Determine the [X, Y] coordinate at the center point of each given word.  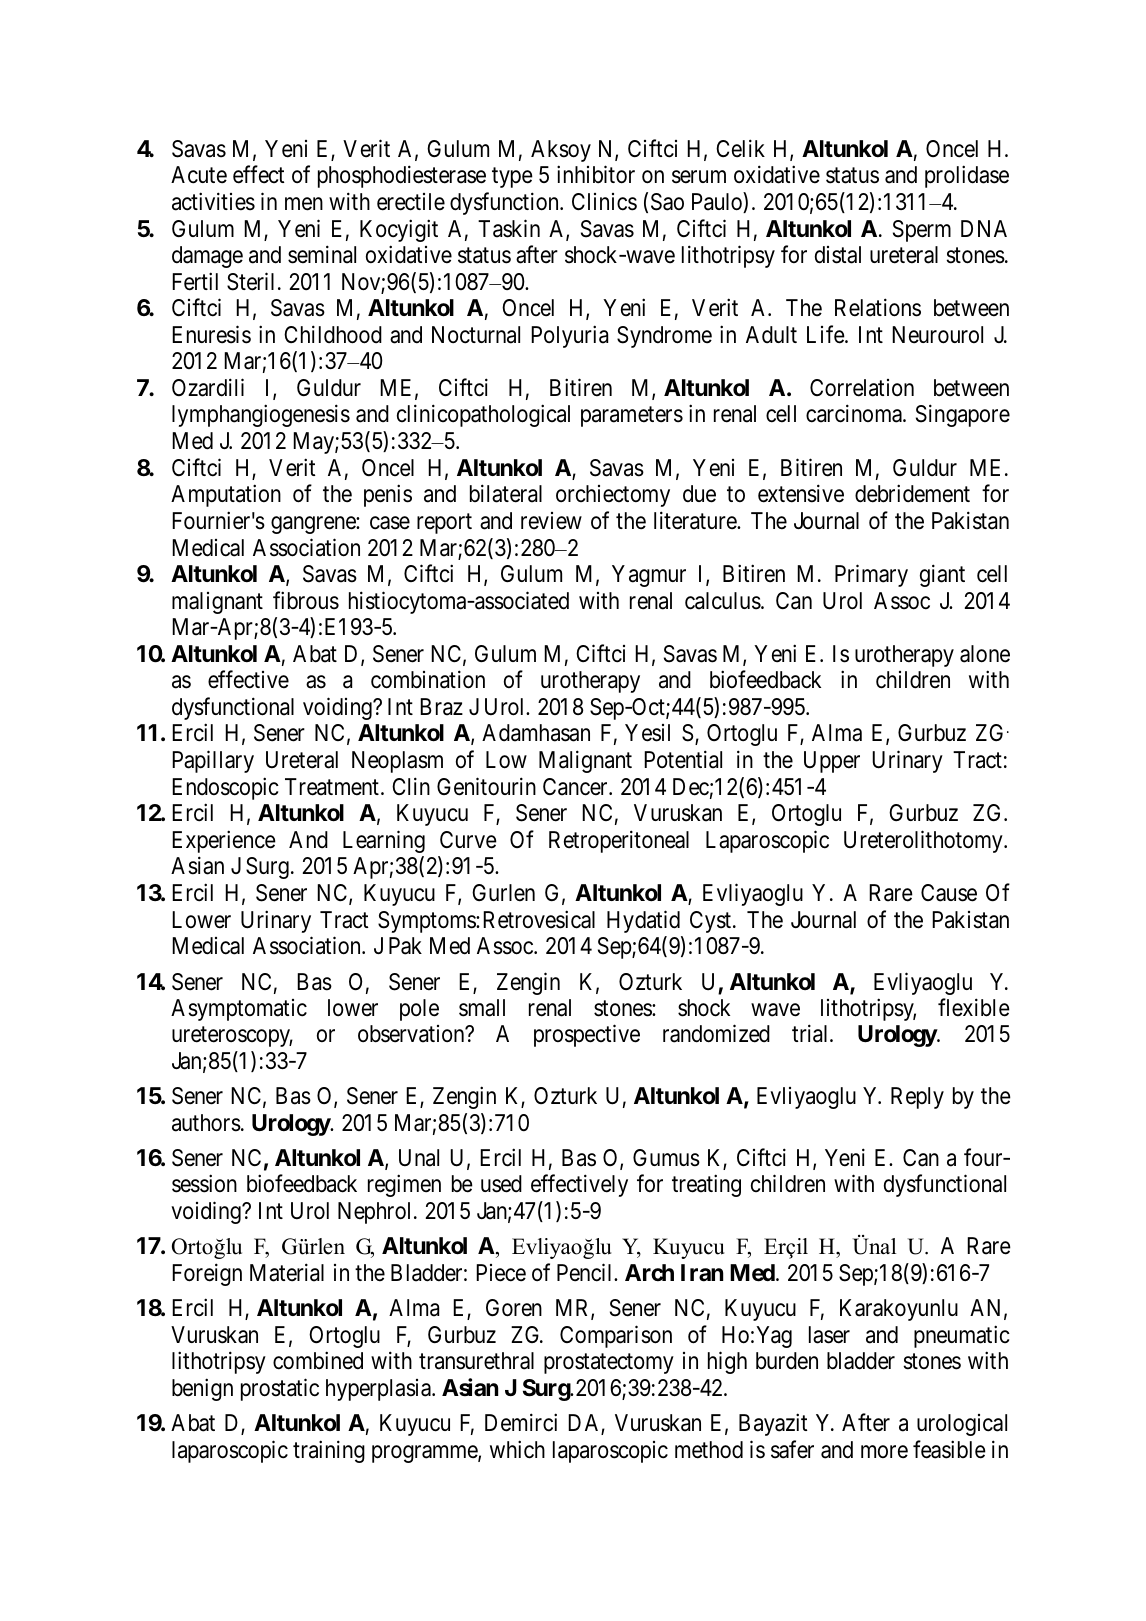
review [551, 521]
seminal [322, 254]
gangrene [314, 525]
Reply [917, 1098]
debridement [912, 494]
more [884, 1452]
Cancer [576, 787]
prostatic [280, 1389]
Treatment [332, 787]
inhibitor [596, 175]
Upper [832, 762]
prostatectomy [609, 1364]
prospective [587, 1035]
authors [206, 1123]
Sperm [922, 231]
